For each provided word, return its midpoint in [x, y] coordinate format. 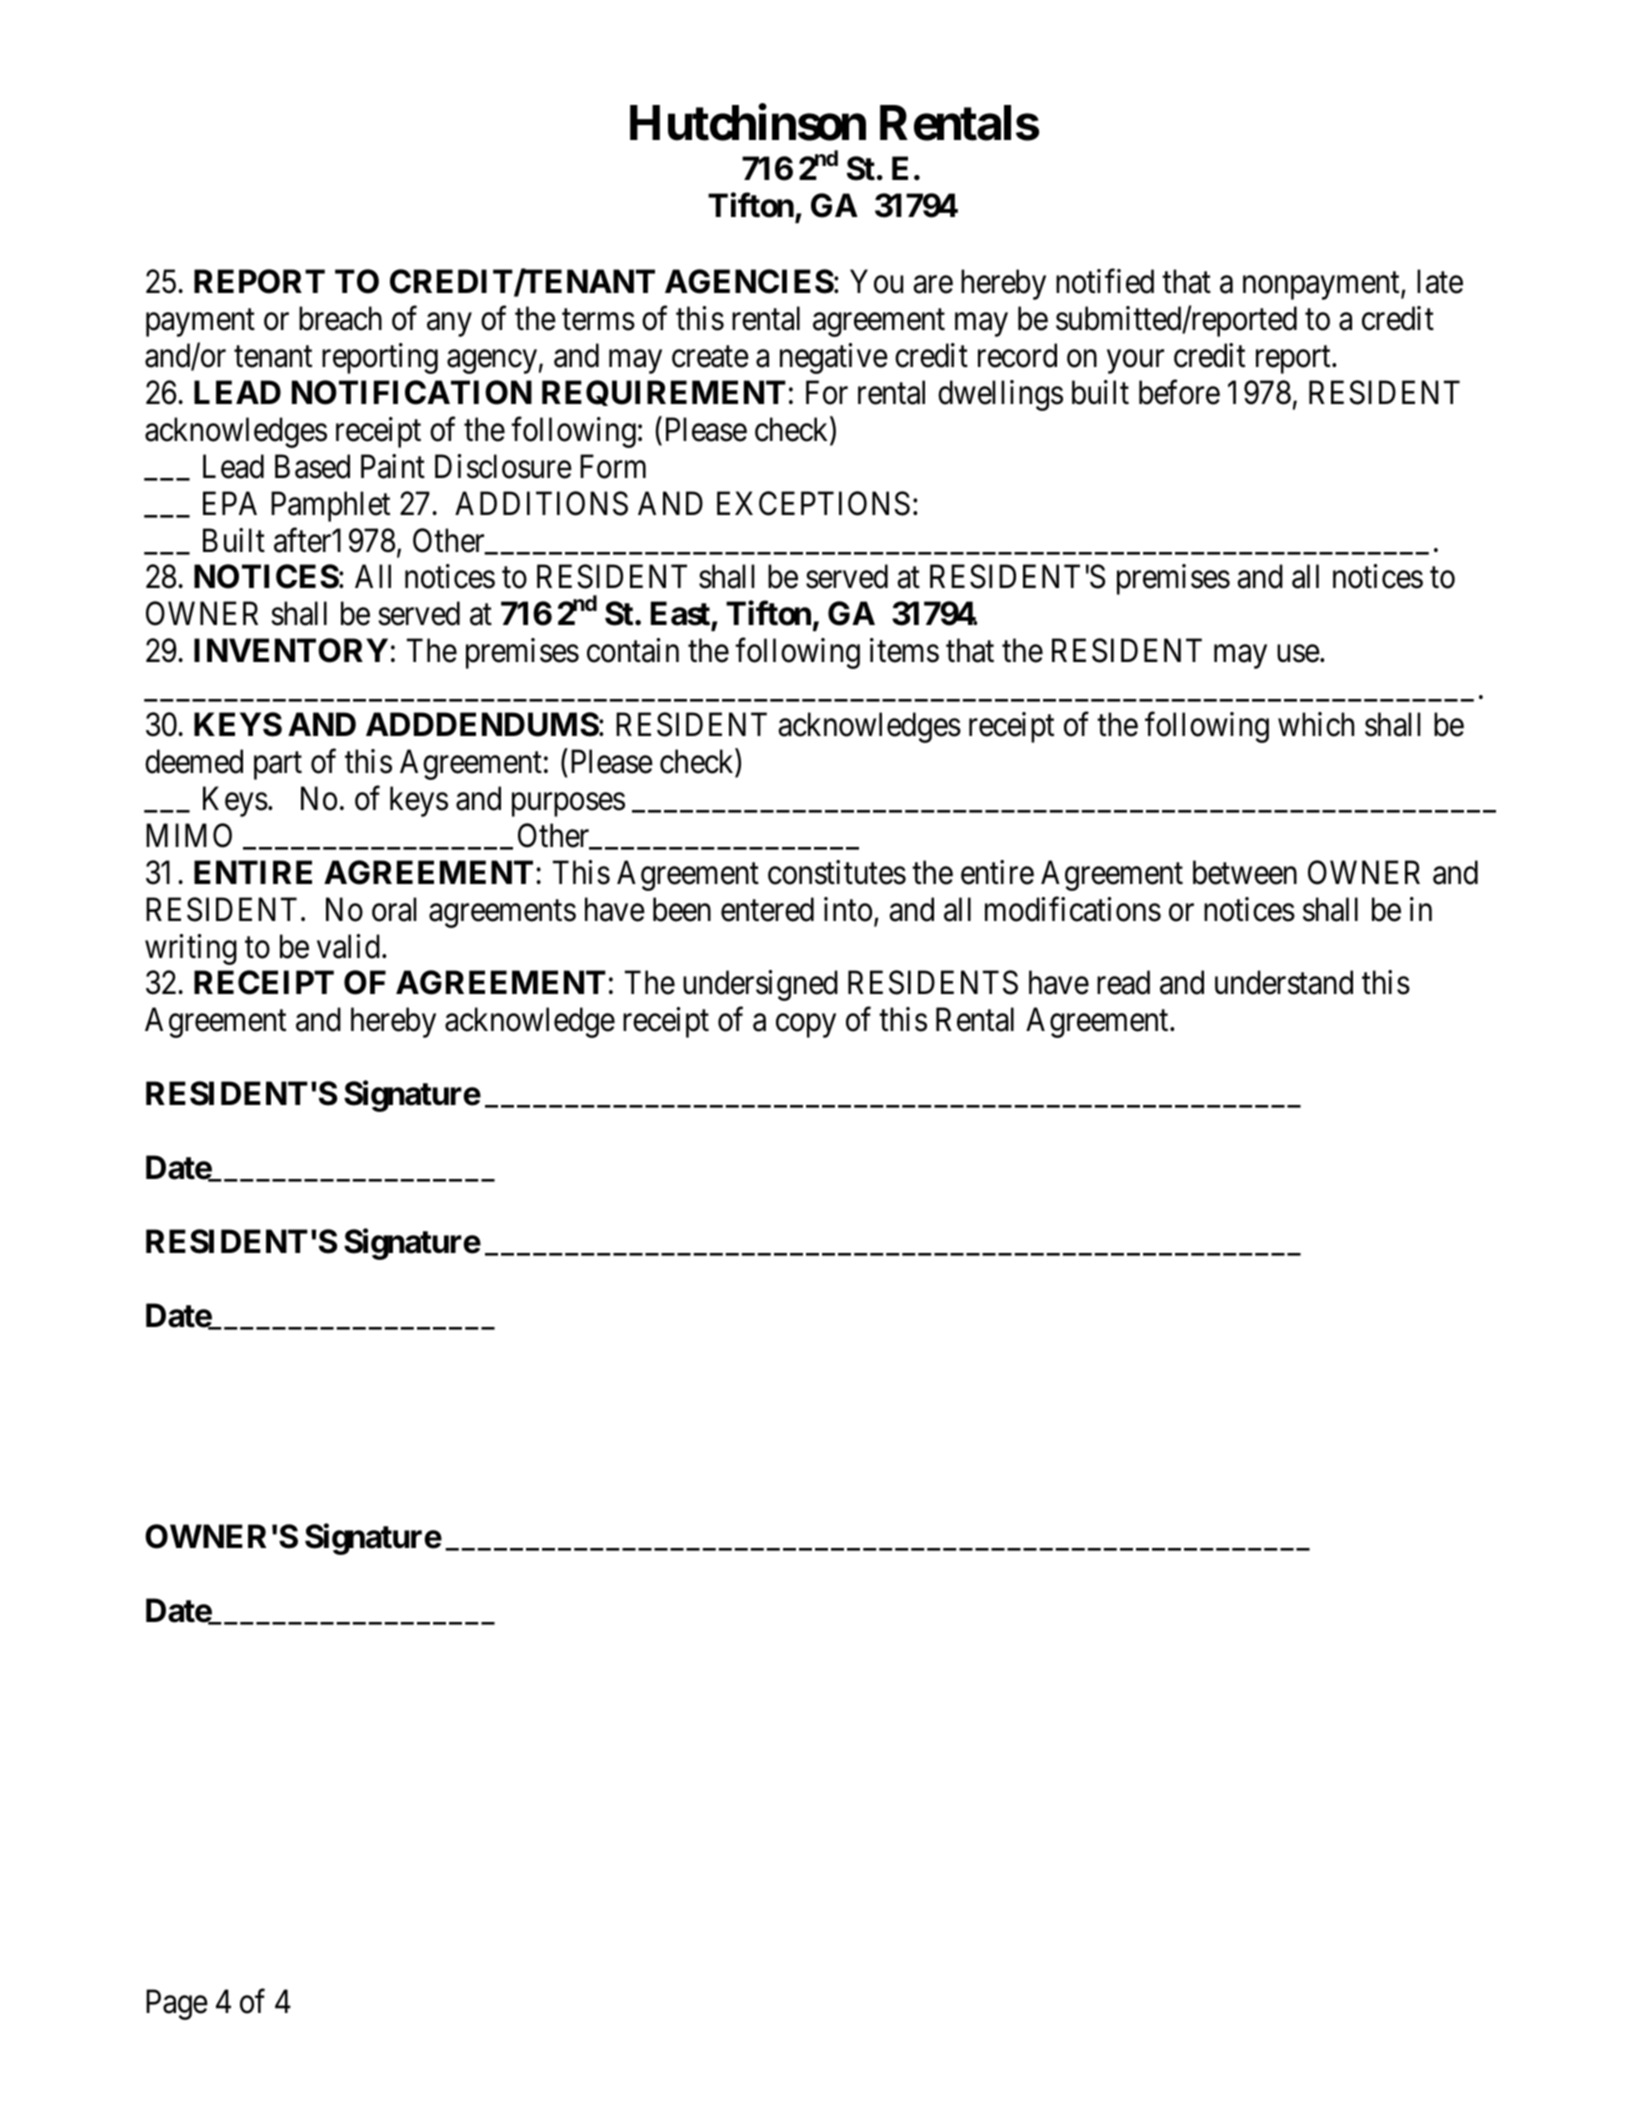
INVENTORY [291, 650]
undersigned [760, 986]
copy [806, 1026]
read [1123, 983]
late [1440, 281]
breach [340, 318]
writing [191, 949]
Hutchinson [748, 123]
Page [177, 2005]
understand [1284, 983]
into [848, 909]
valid [348, 946]
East [681, 615]
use [1298, 654]
